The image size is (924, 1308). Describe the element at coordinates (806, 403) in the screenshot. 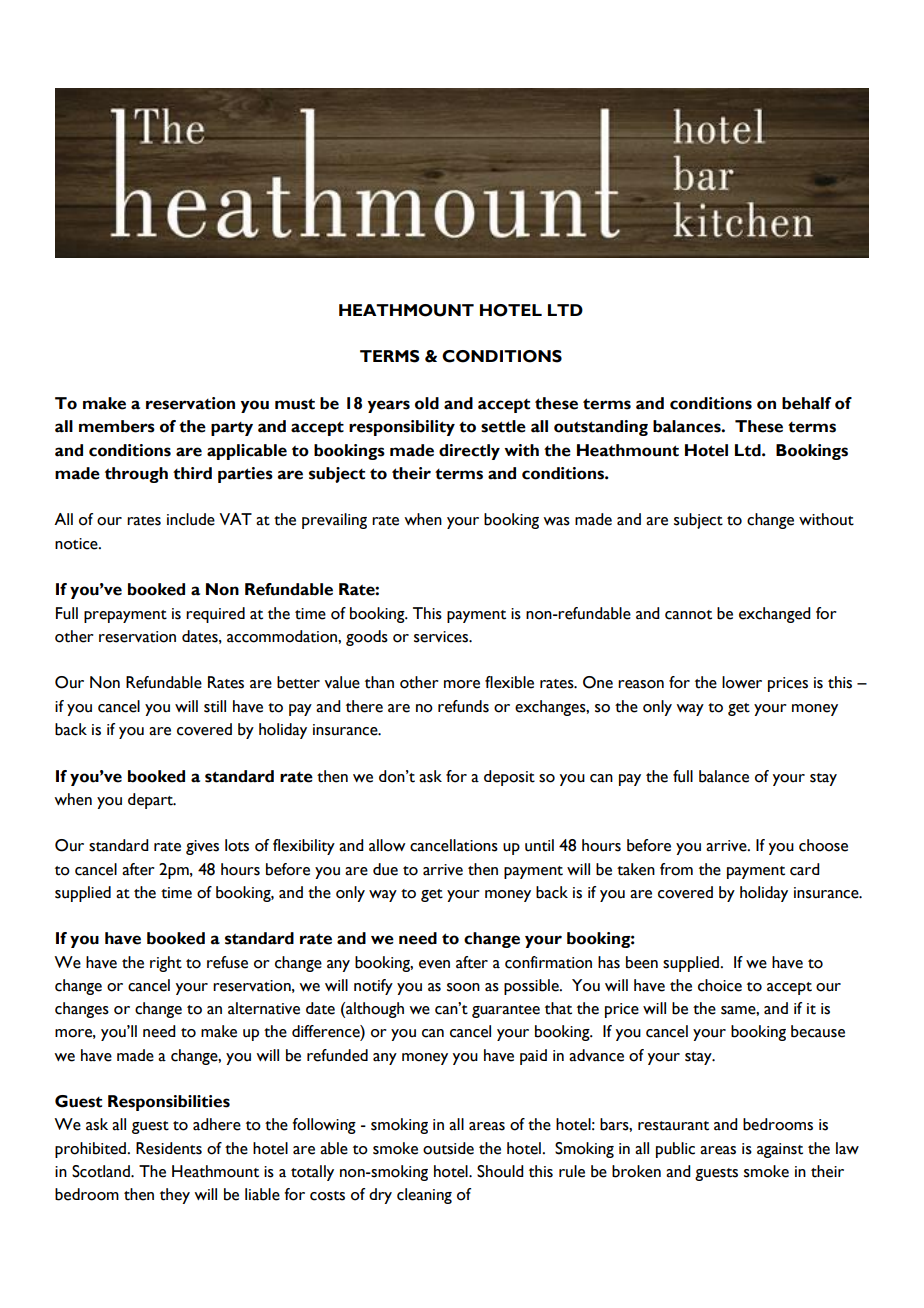

I see `behalf` at that location.
